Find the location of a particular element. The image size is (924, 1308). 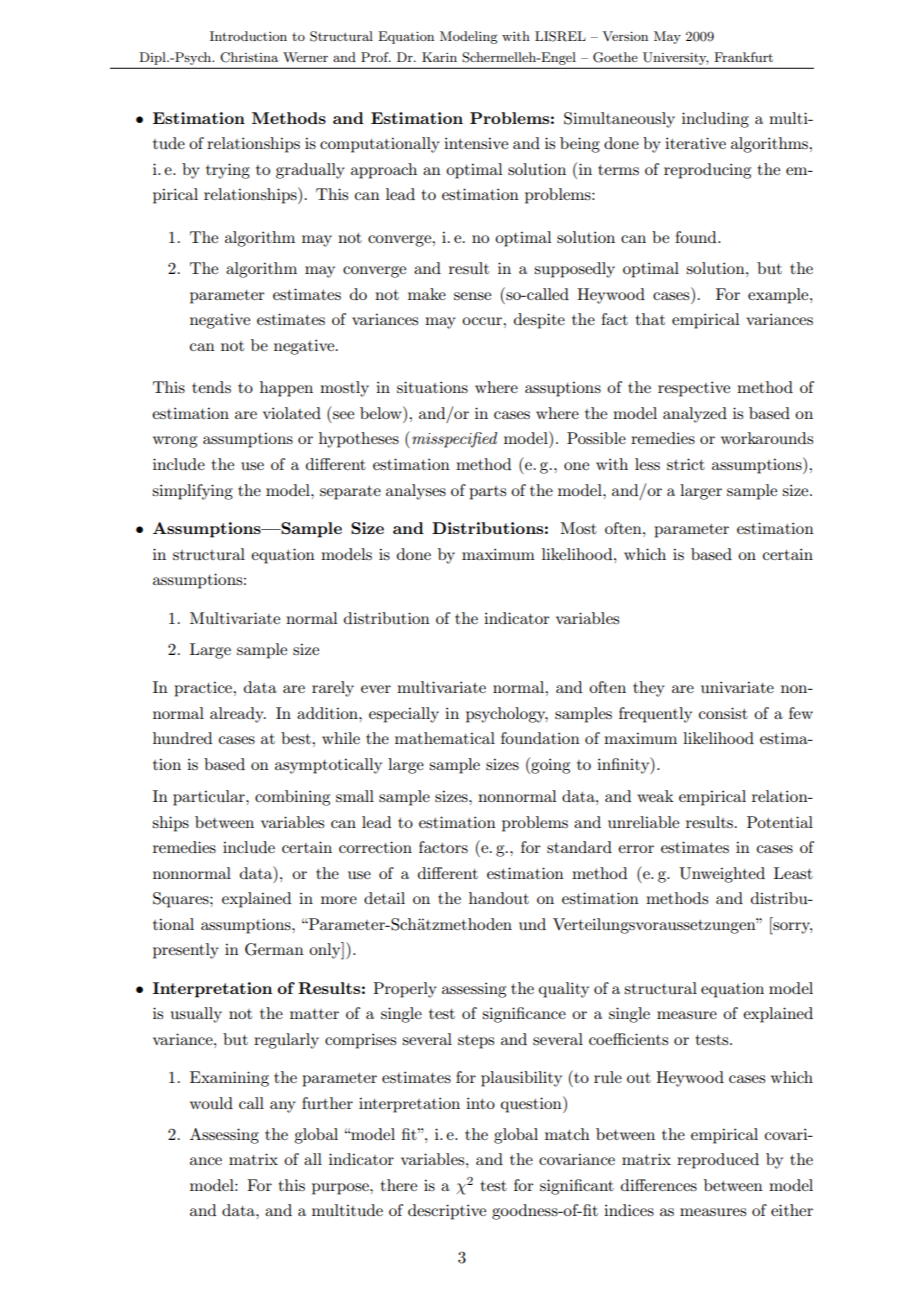

univariate is located at coordinates (737, 687).
